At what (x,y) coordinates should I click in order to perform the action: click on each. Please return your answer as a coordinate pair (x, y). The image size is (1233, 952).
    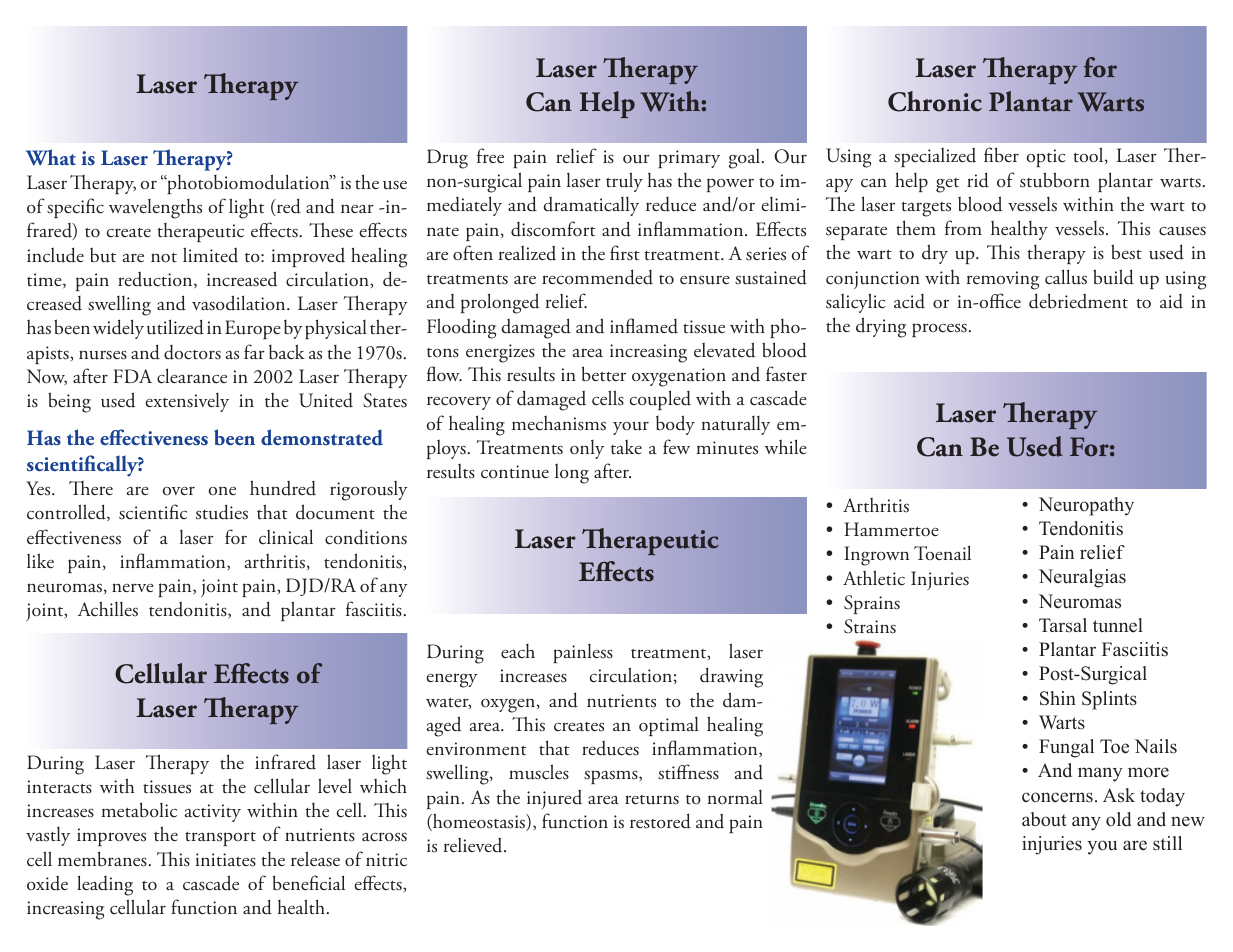
    Looking at the image, I should click on (518, 651).
